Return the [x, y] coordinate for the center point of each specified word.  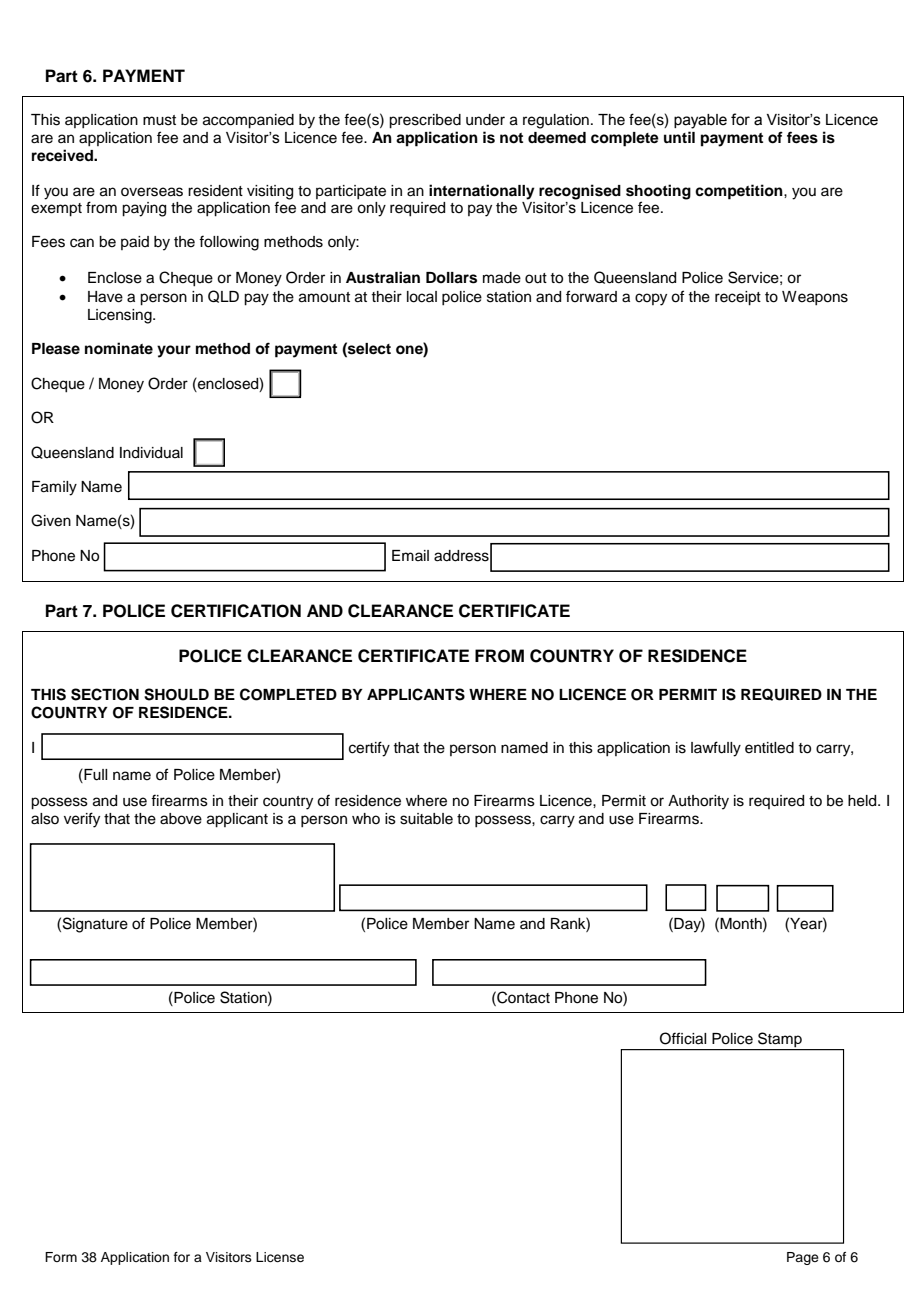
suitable [426, 819]
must [159, 120]
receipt [738, 298]
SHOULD [176, 694]
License [280, 1257]
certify [369, 749]
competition [740, 192]
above [181, 819]
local [422, 297]
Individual [151, 453]
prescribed [425, 121]
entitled [769, 748]
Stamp [780, 1041]
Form [61, 1257]
